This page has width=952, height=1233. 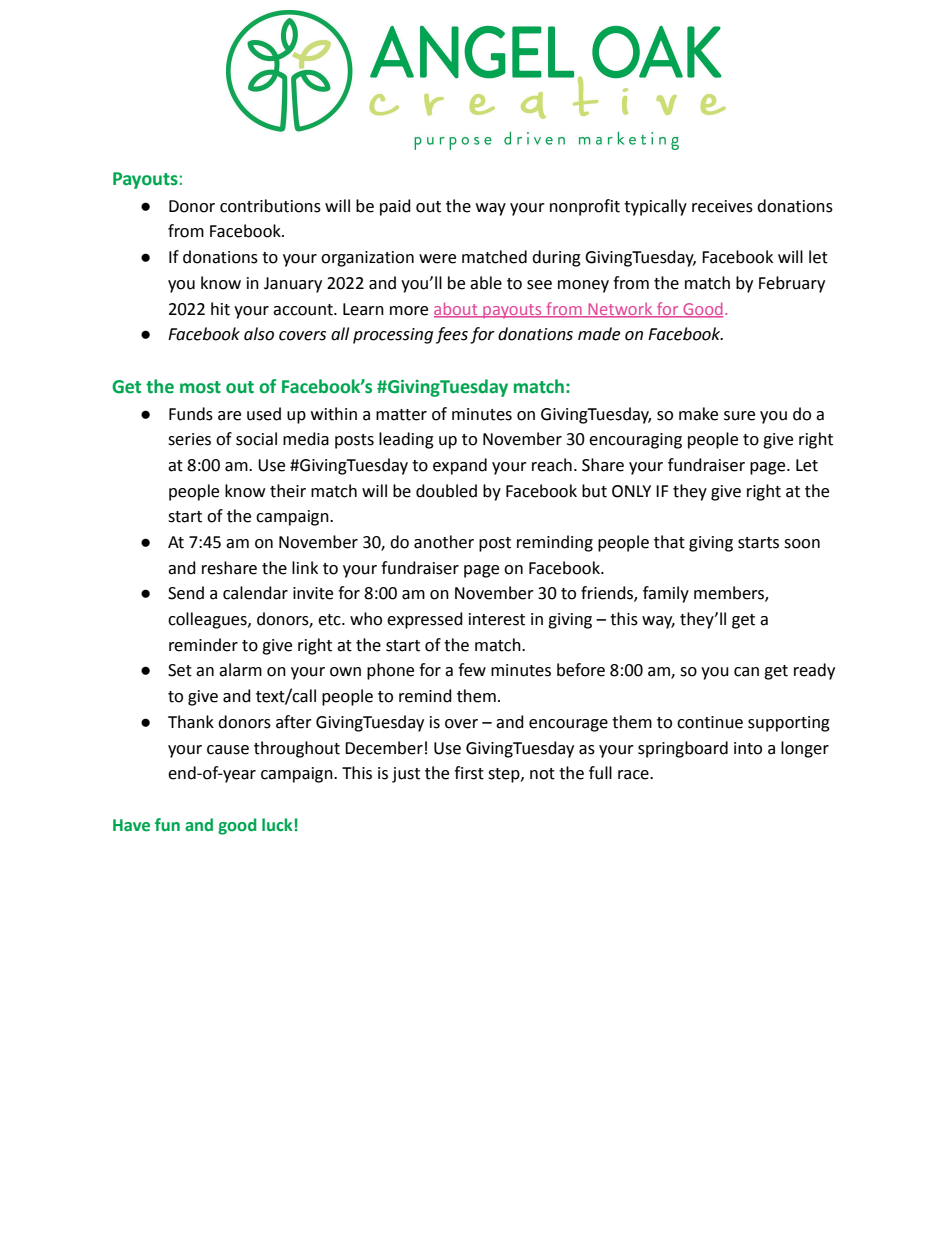 What do you see at coordinates (722, 206) in the page?
I see `receives` at bounding box center [722, 206].
